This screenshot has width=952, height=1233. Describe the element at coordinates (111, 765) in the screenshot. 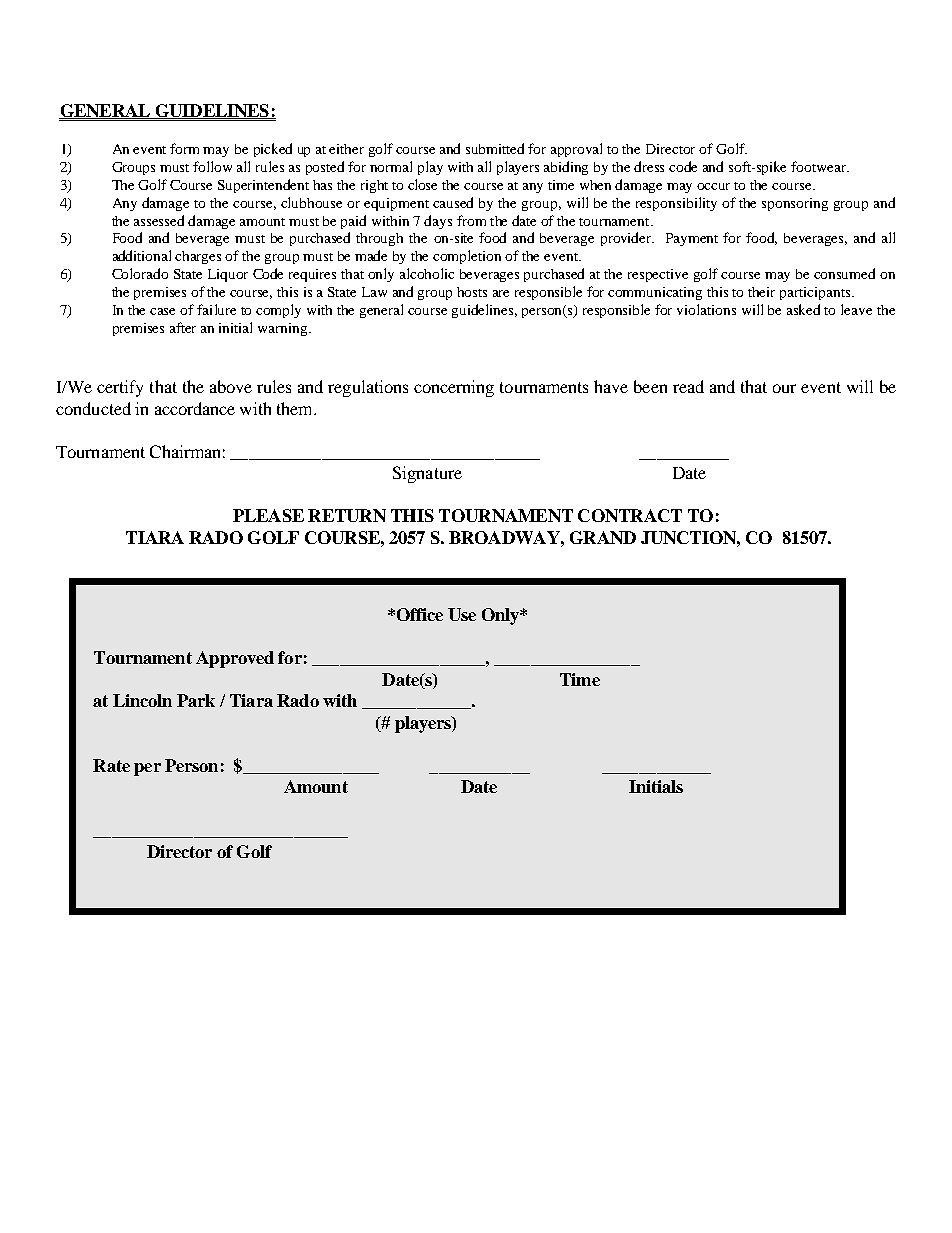

I see `Rate` at that location.
